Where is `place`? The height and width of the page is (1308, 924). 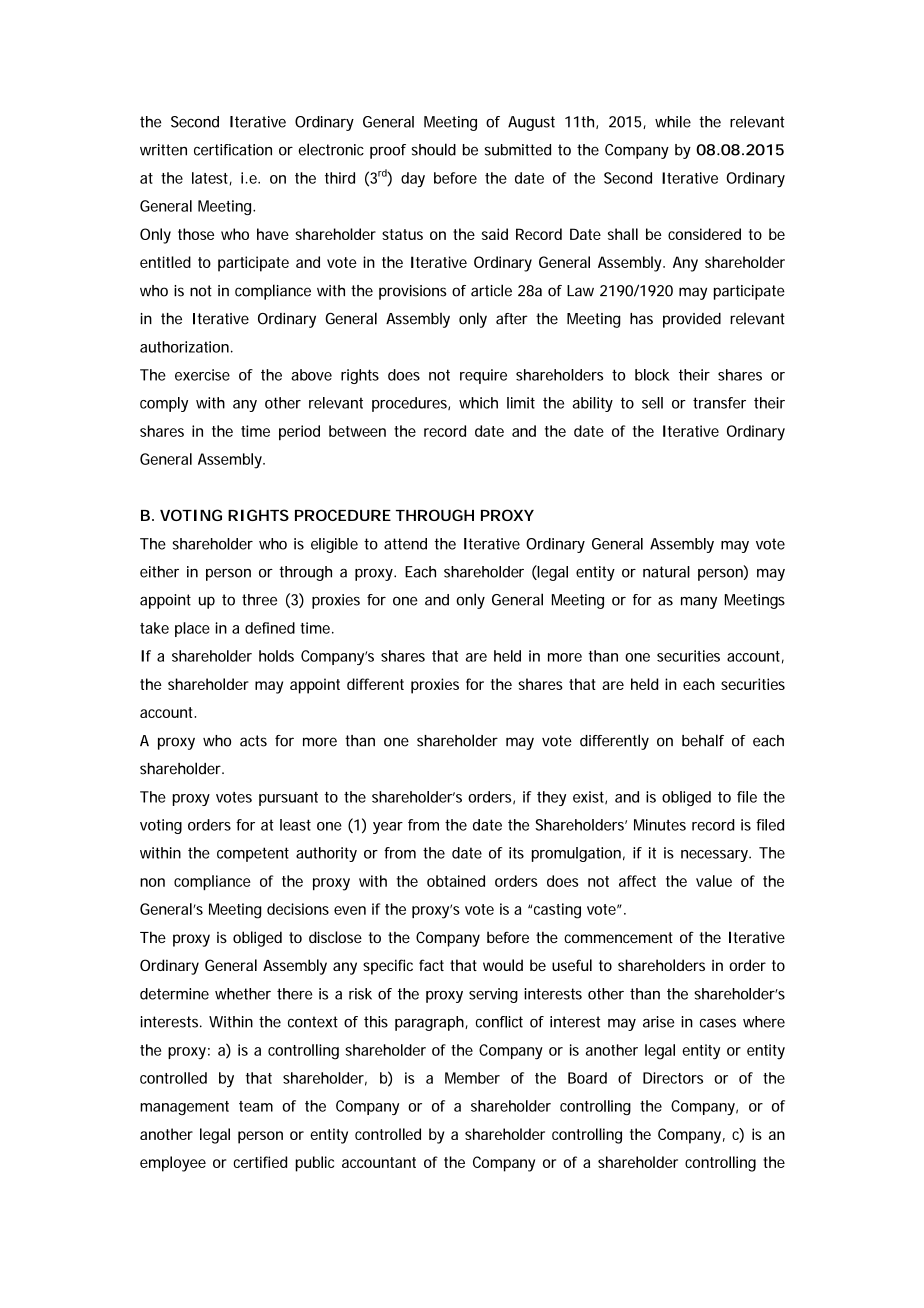
place is located at coordinates (192, 629).
